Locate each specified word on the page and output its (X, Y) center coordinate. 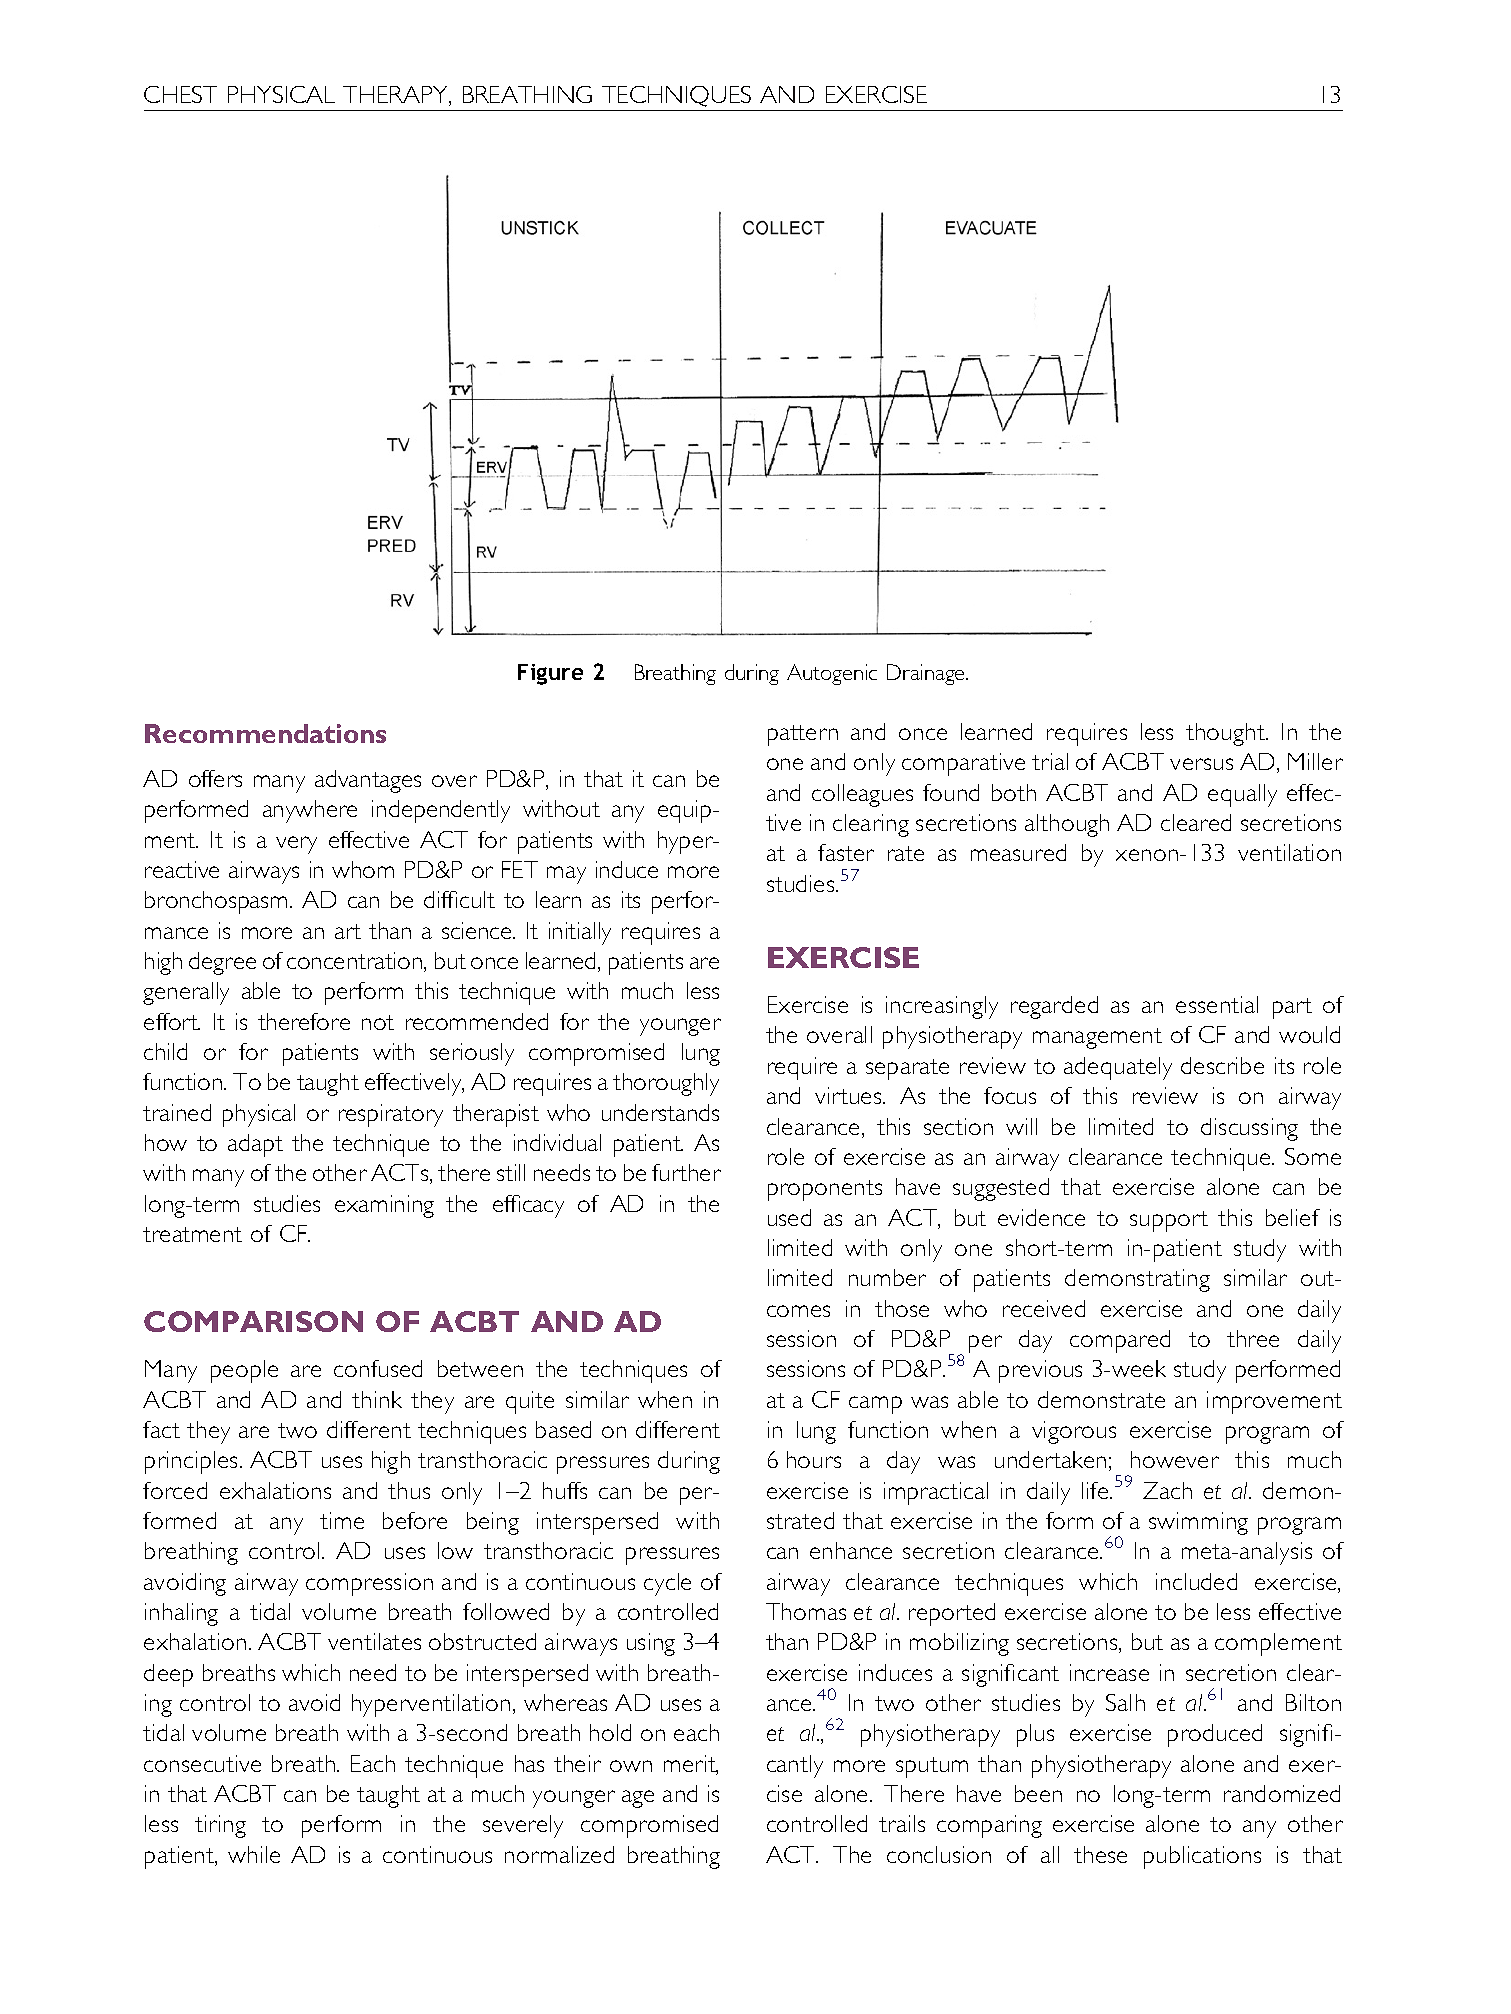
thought (1226, 734)
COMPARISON (253, 1321)
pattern (803, 735)
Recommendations (265, 733)
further (686, 1172)
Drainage (927, 674)
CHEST (180, 94)
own (631, 1766)
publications (1202, 1857)
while (254, 1854)
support (1169, 1221)
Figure (550, 674)
